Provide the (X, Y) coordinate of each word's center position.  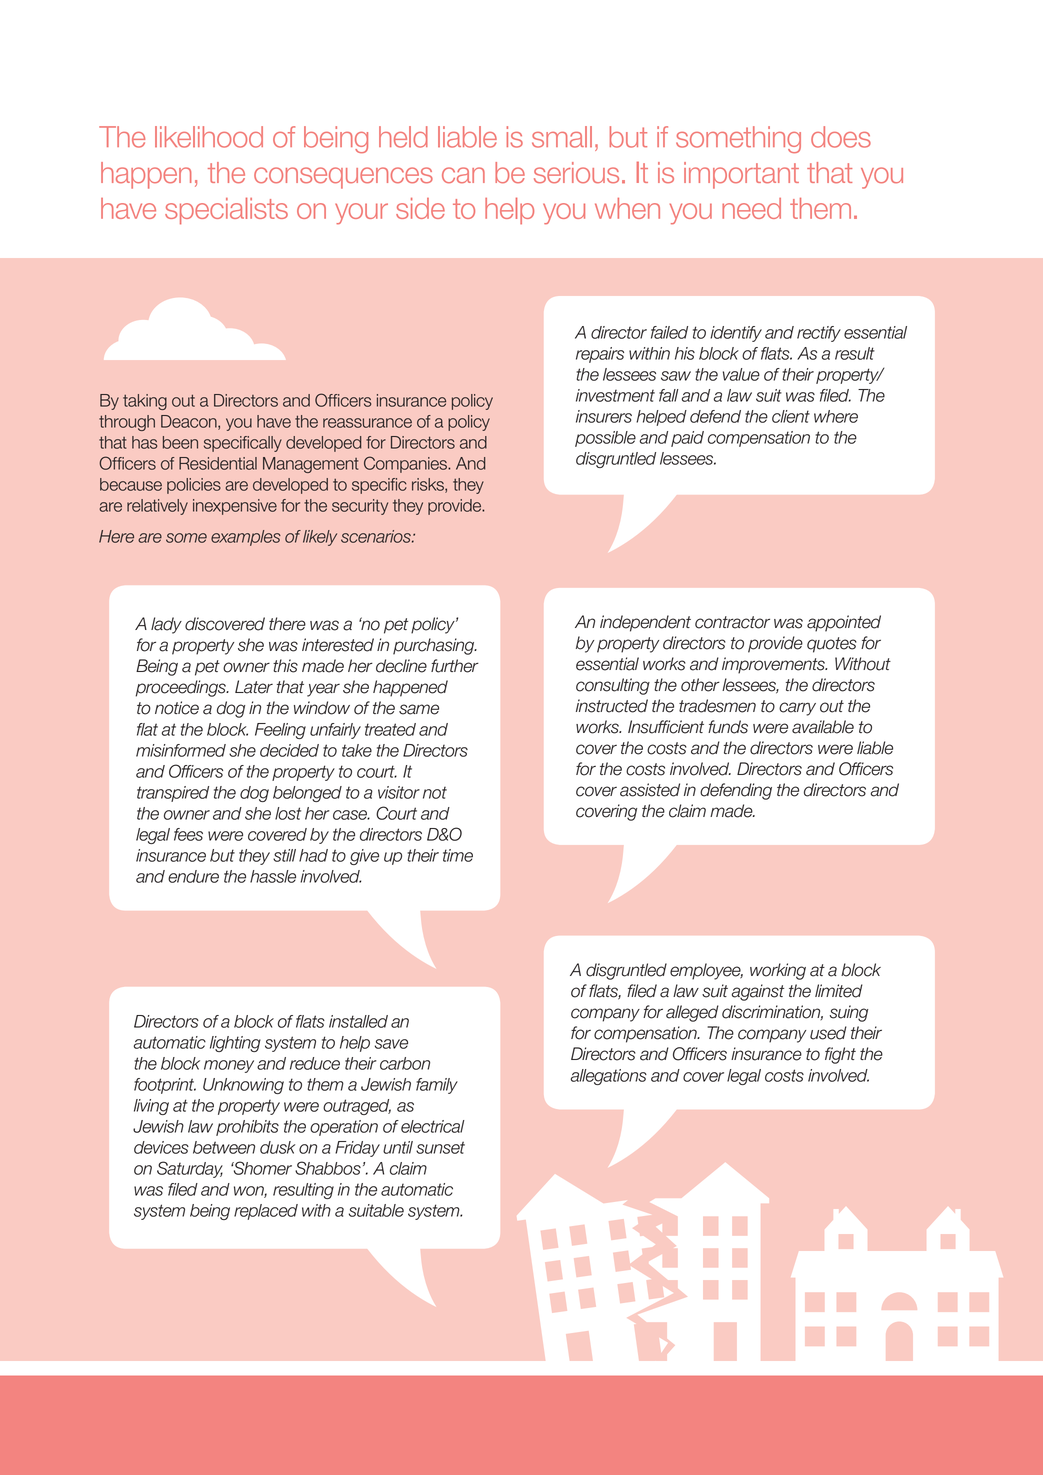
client (791, 416)
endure (193, 876)
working (778, 971)
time (458, 855)
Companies (407, 464)
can (463, 175)
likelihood (209, 137)
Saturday (190, 1169)
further (455, 666)
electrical (433, 1126)
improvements (774, 665)
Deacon (190, 422)
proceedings (181, 688)
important (741, 175)
